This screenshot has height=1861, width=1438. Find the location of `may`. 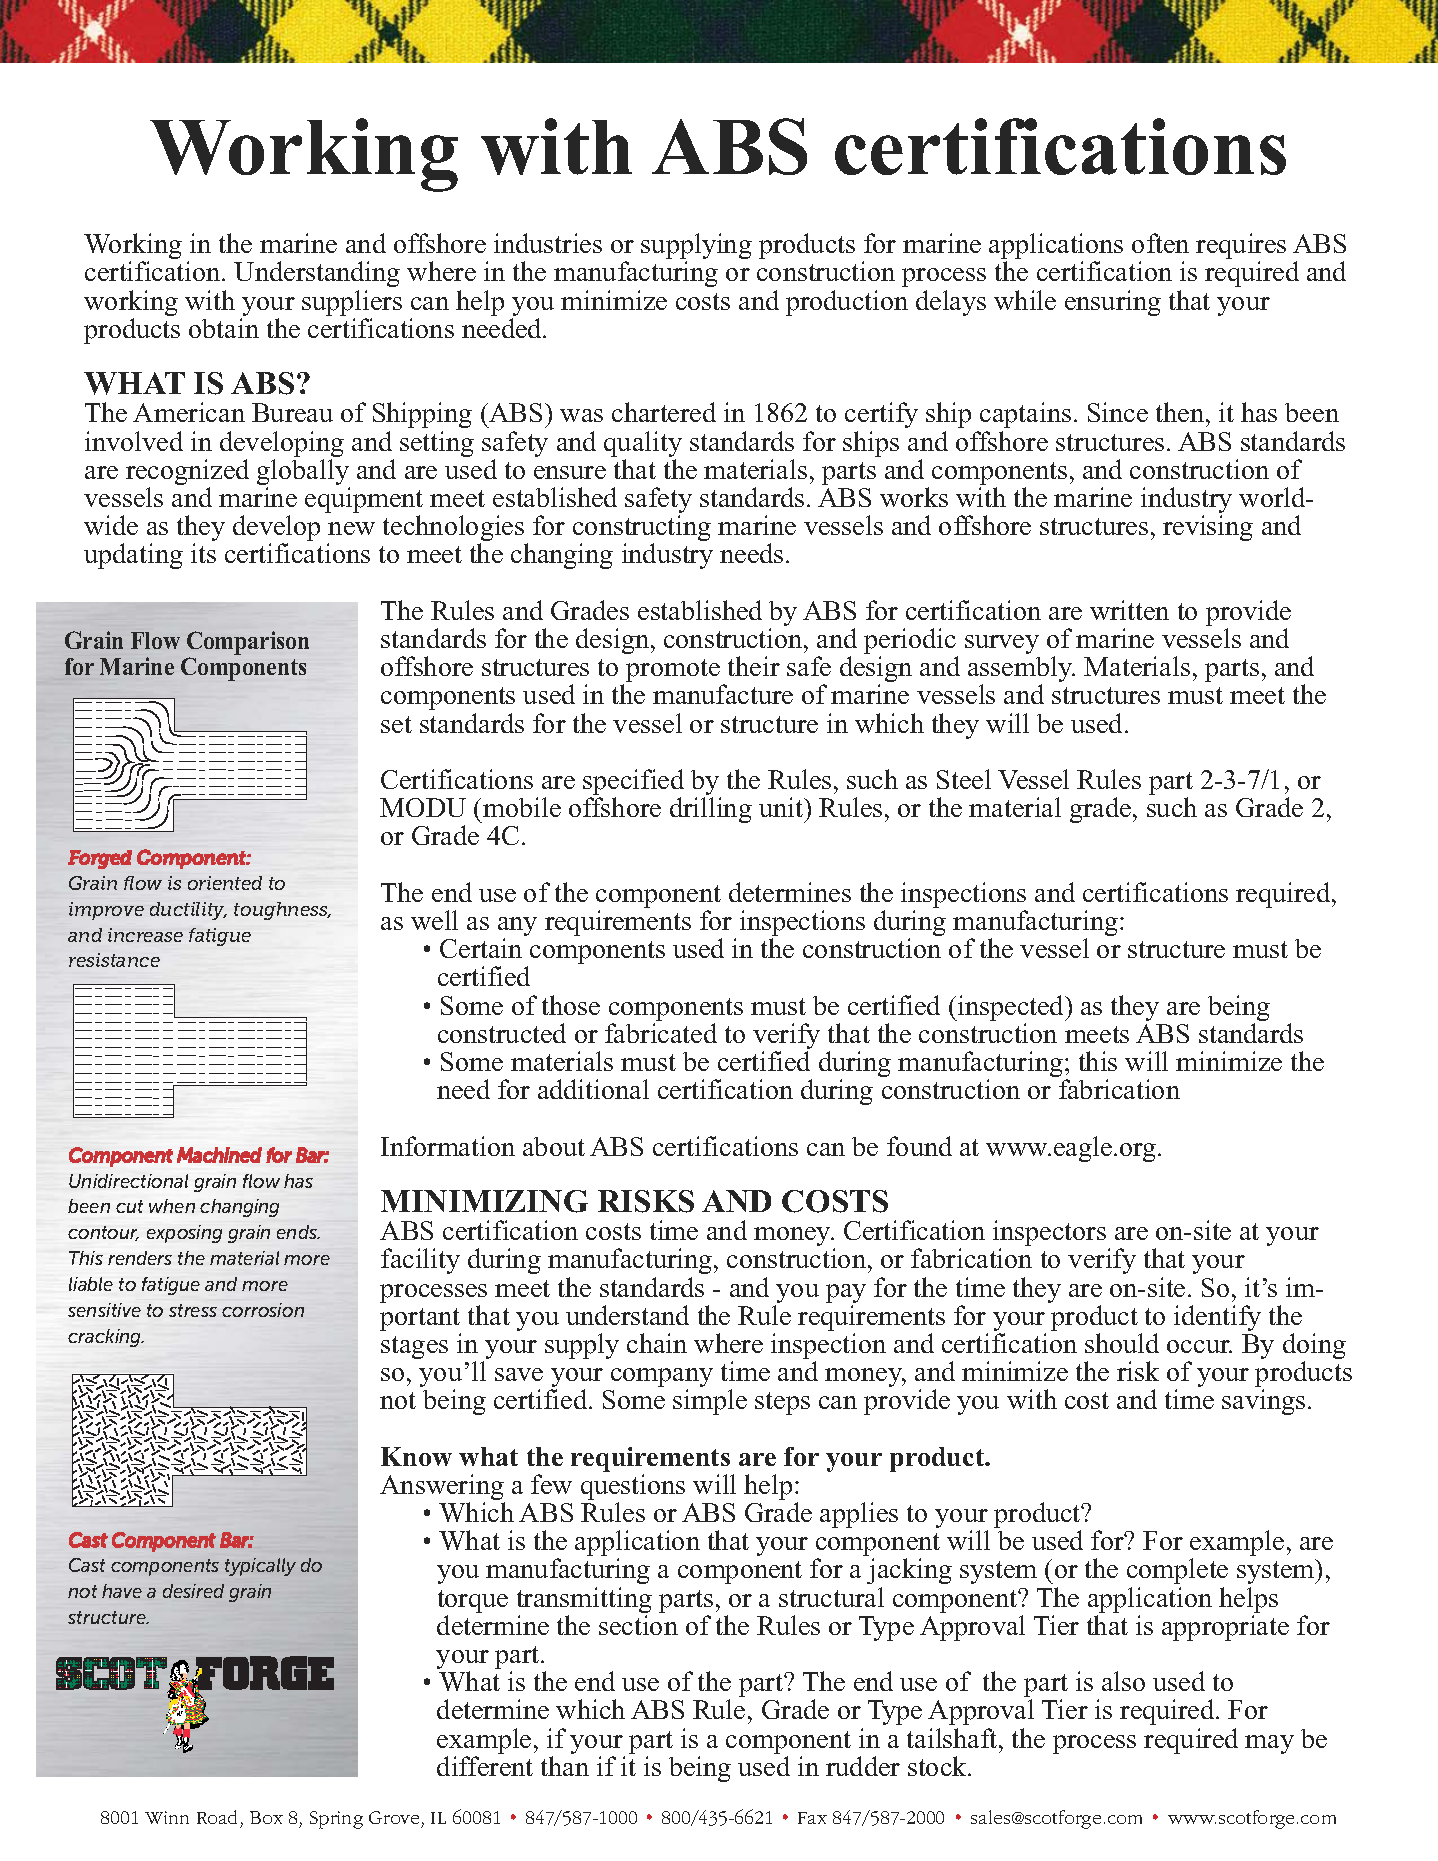

may is located at coordinates (1269, 1744).
